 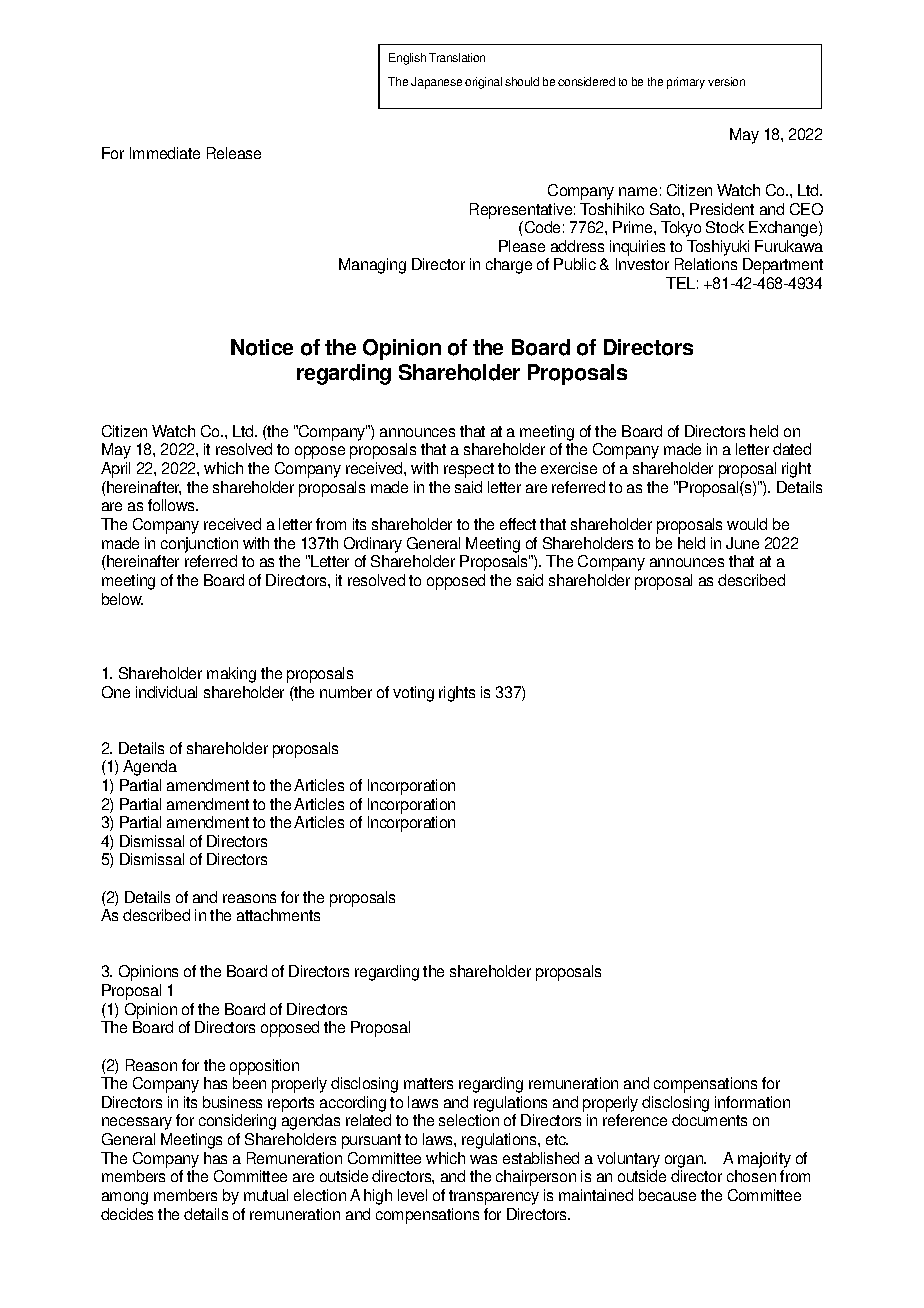 I want to click on making, so click(x=231, y=675).
